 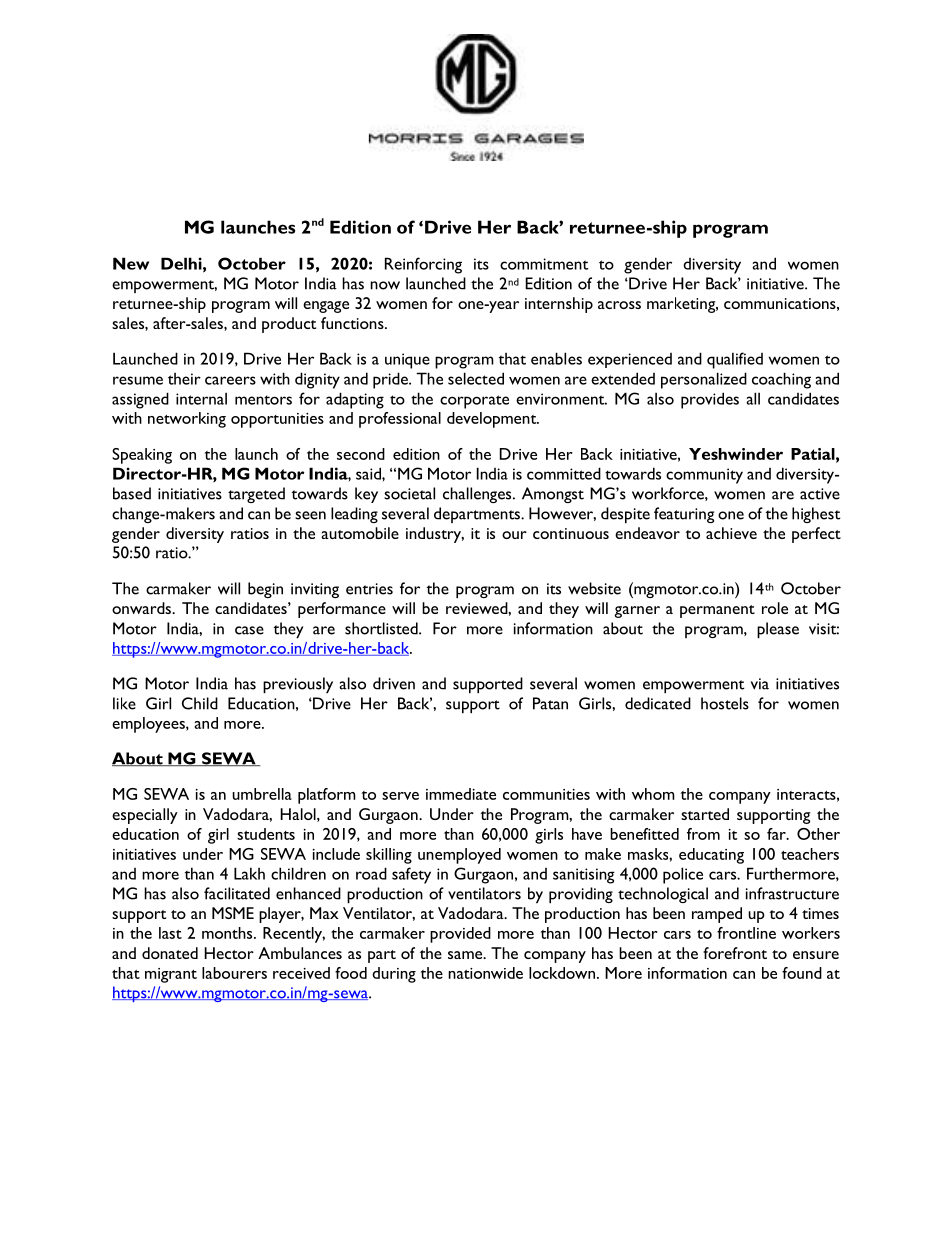 What do you see at coordinates (382, 628) in the image?
I see `shortlisted` at bounding box center [382, 628].
